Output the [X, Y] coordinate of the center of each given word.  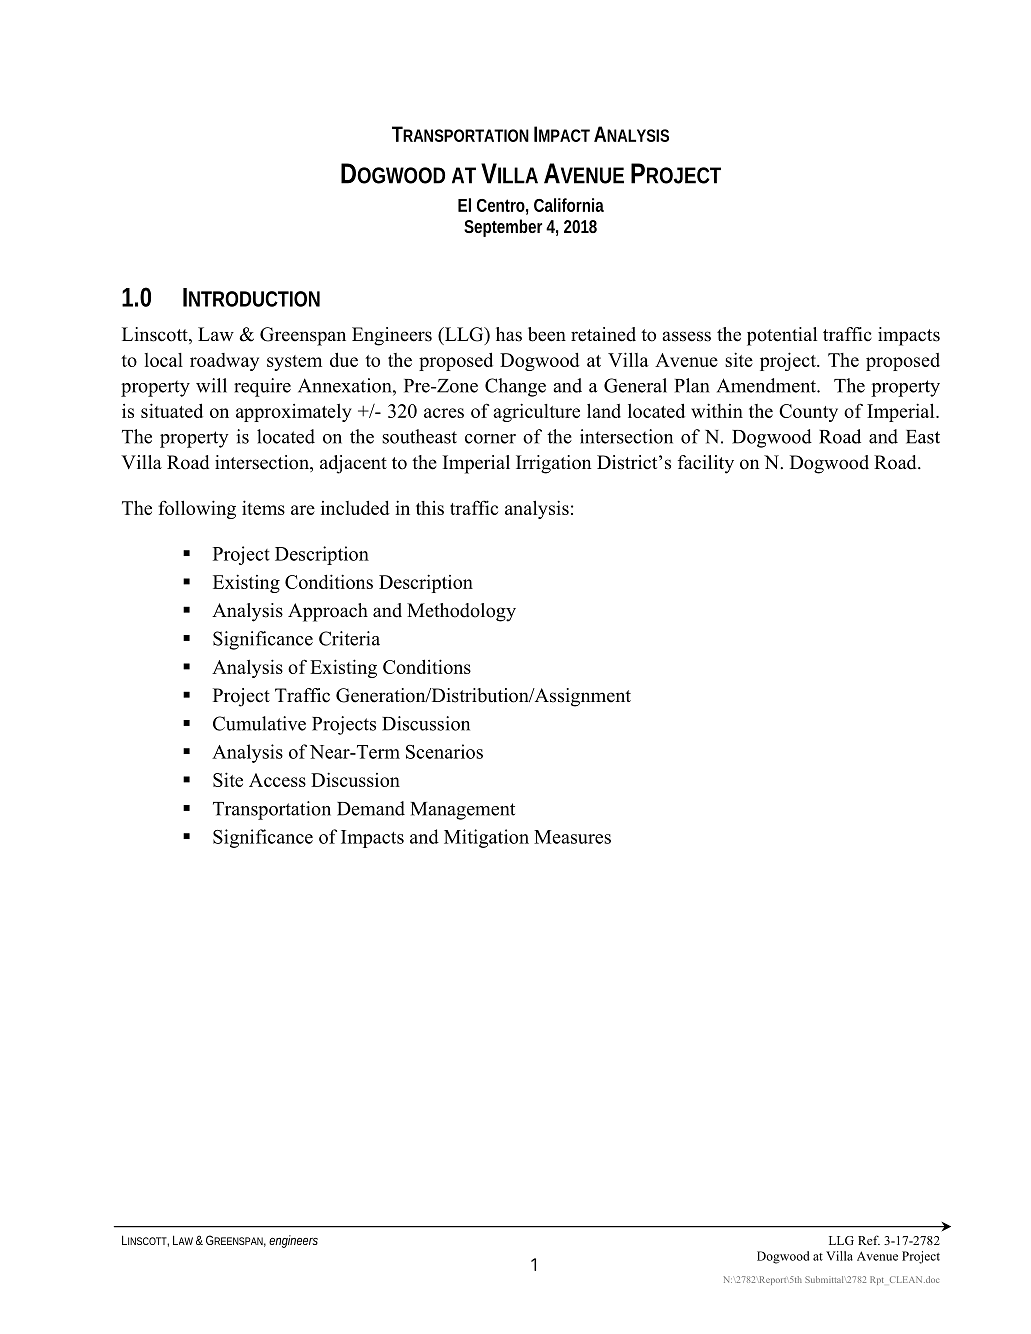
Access [277, 780]
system [294, 363]
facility [706, 464]
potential [782, 336]
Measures [572, 837]
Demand [371, 808]
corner [490, 439]
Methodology [461, 612]
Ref [869, 1240]
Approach [328, 612]
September [503, 228]
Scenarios [444, 751]
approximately [294, 413]
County [808, 413]
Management [463, 811]
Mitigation [486, 838]
